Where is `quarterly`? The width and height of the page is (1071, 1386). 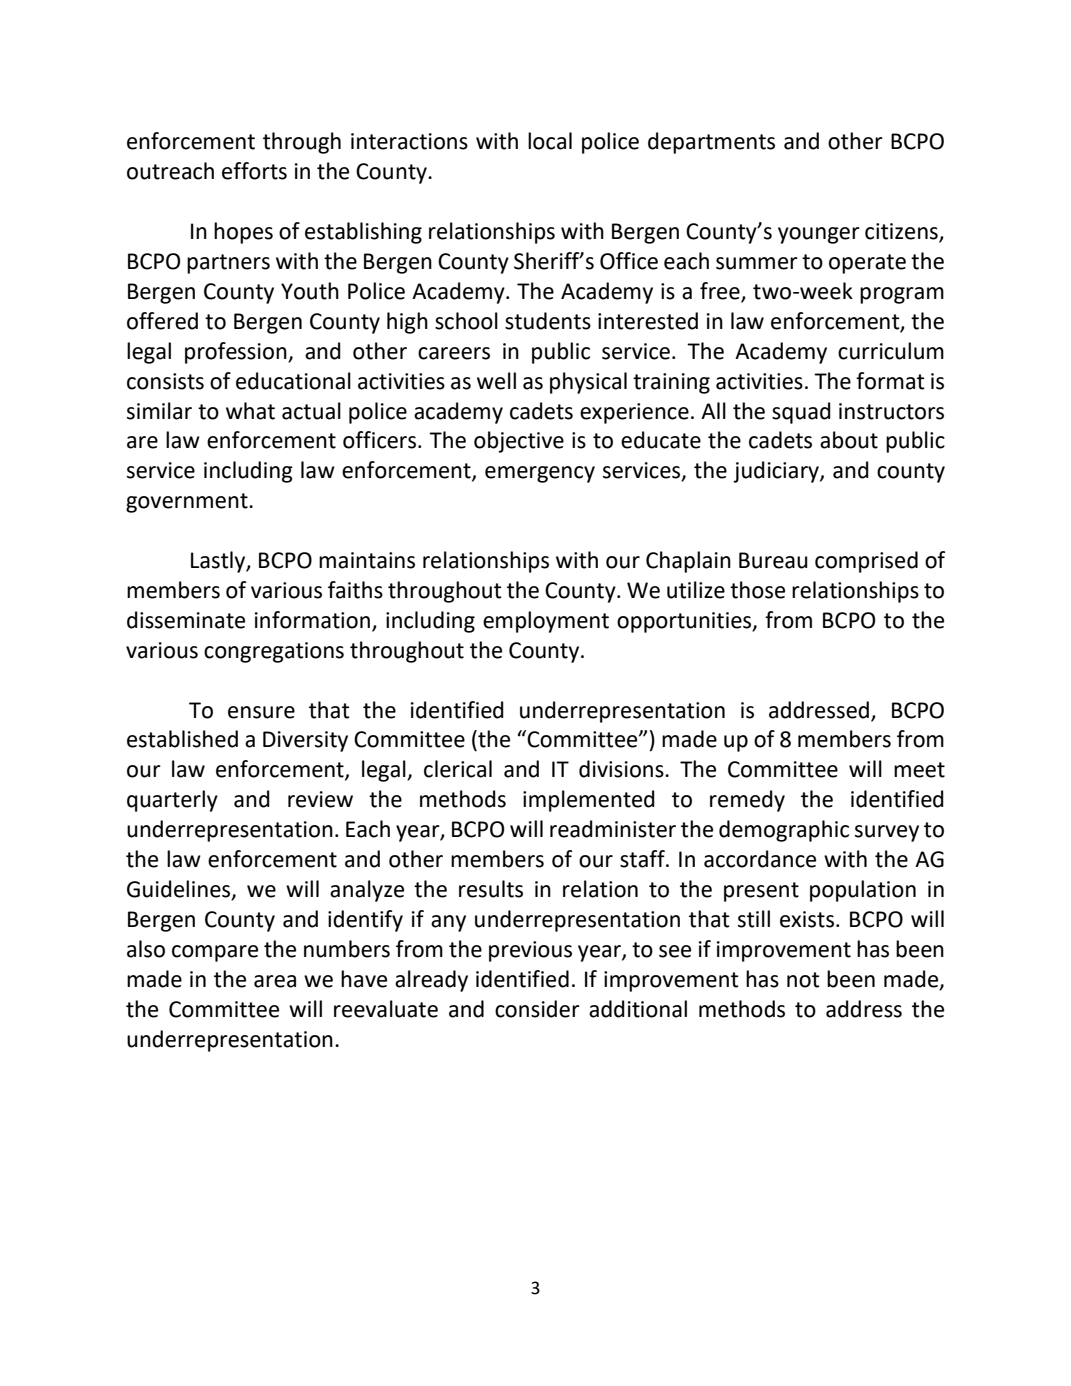
quarterly is located at coordinates (172, 801).
